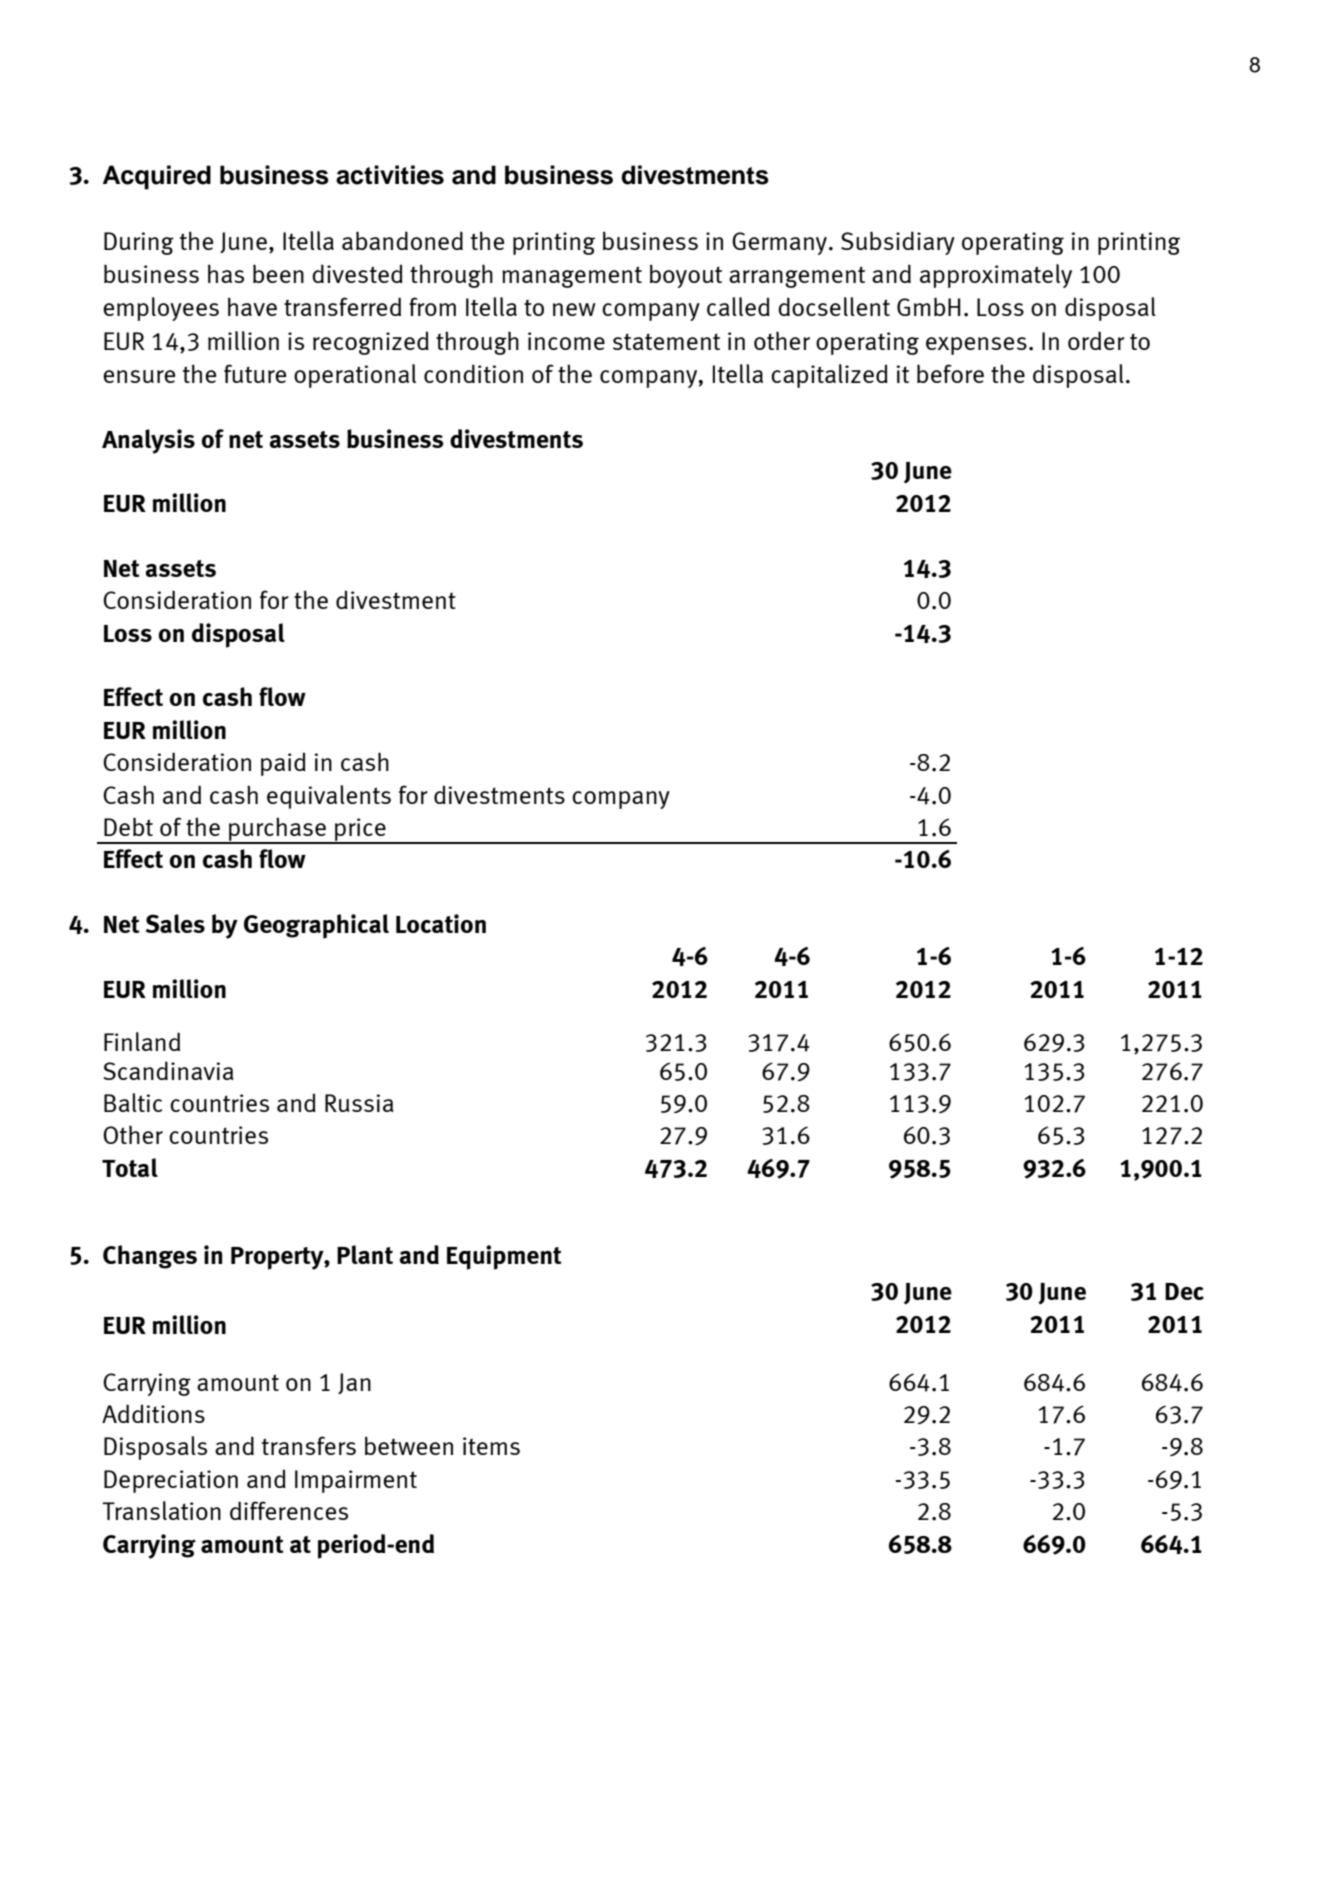  I want to click on approximately, so click(996, 276).
